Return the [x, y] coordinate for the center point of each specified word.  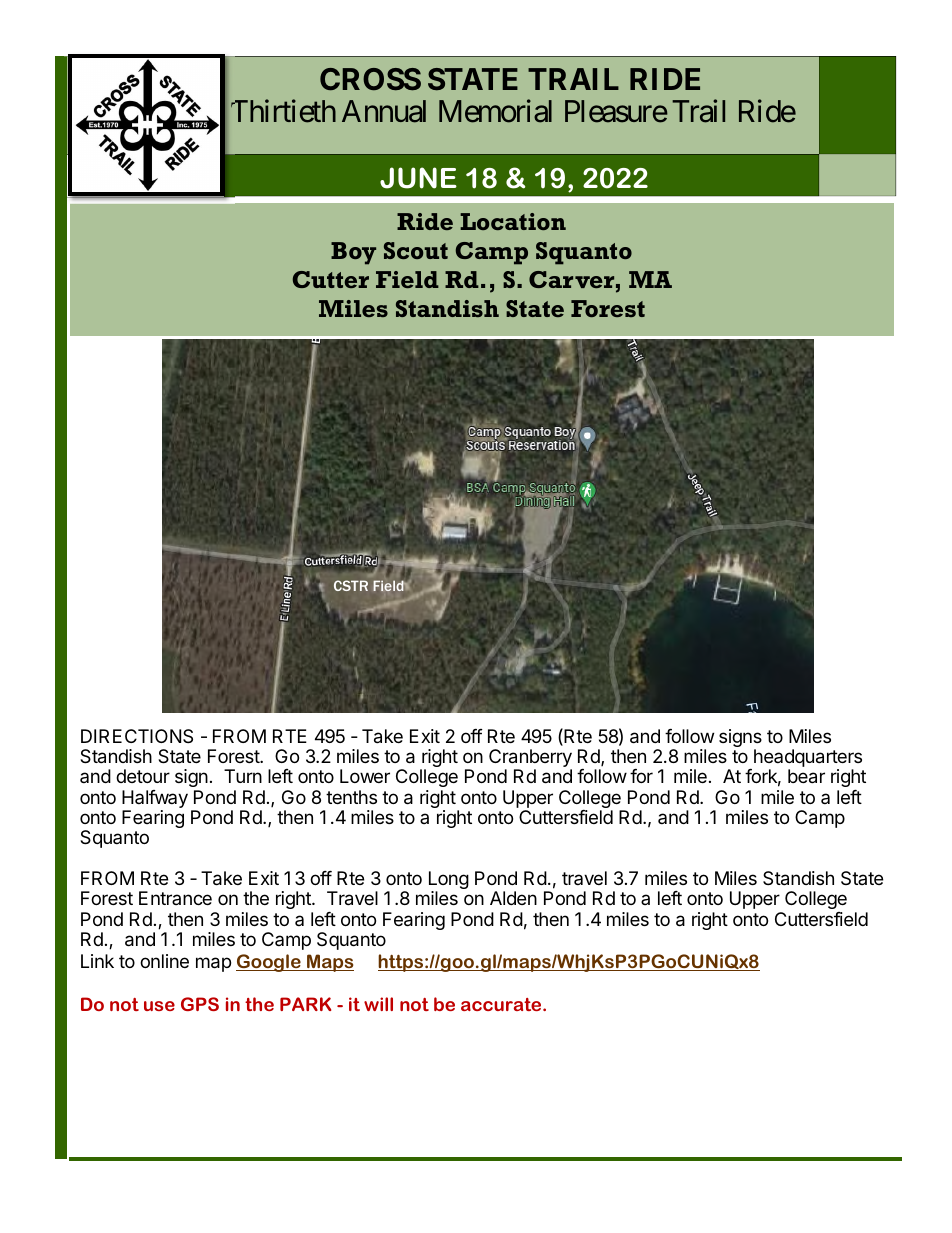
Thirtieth [283, 111]
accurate [502, 1004]
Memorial [495, 111]
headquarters [808, 759]
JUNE [418, 178]
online [164, 961]
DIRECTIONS [137, 736]
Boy [353, 253]
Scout [416, 250]
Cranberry [530, 759]
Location [513, 221]
